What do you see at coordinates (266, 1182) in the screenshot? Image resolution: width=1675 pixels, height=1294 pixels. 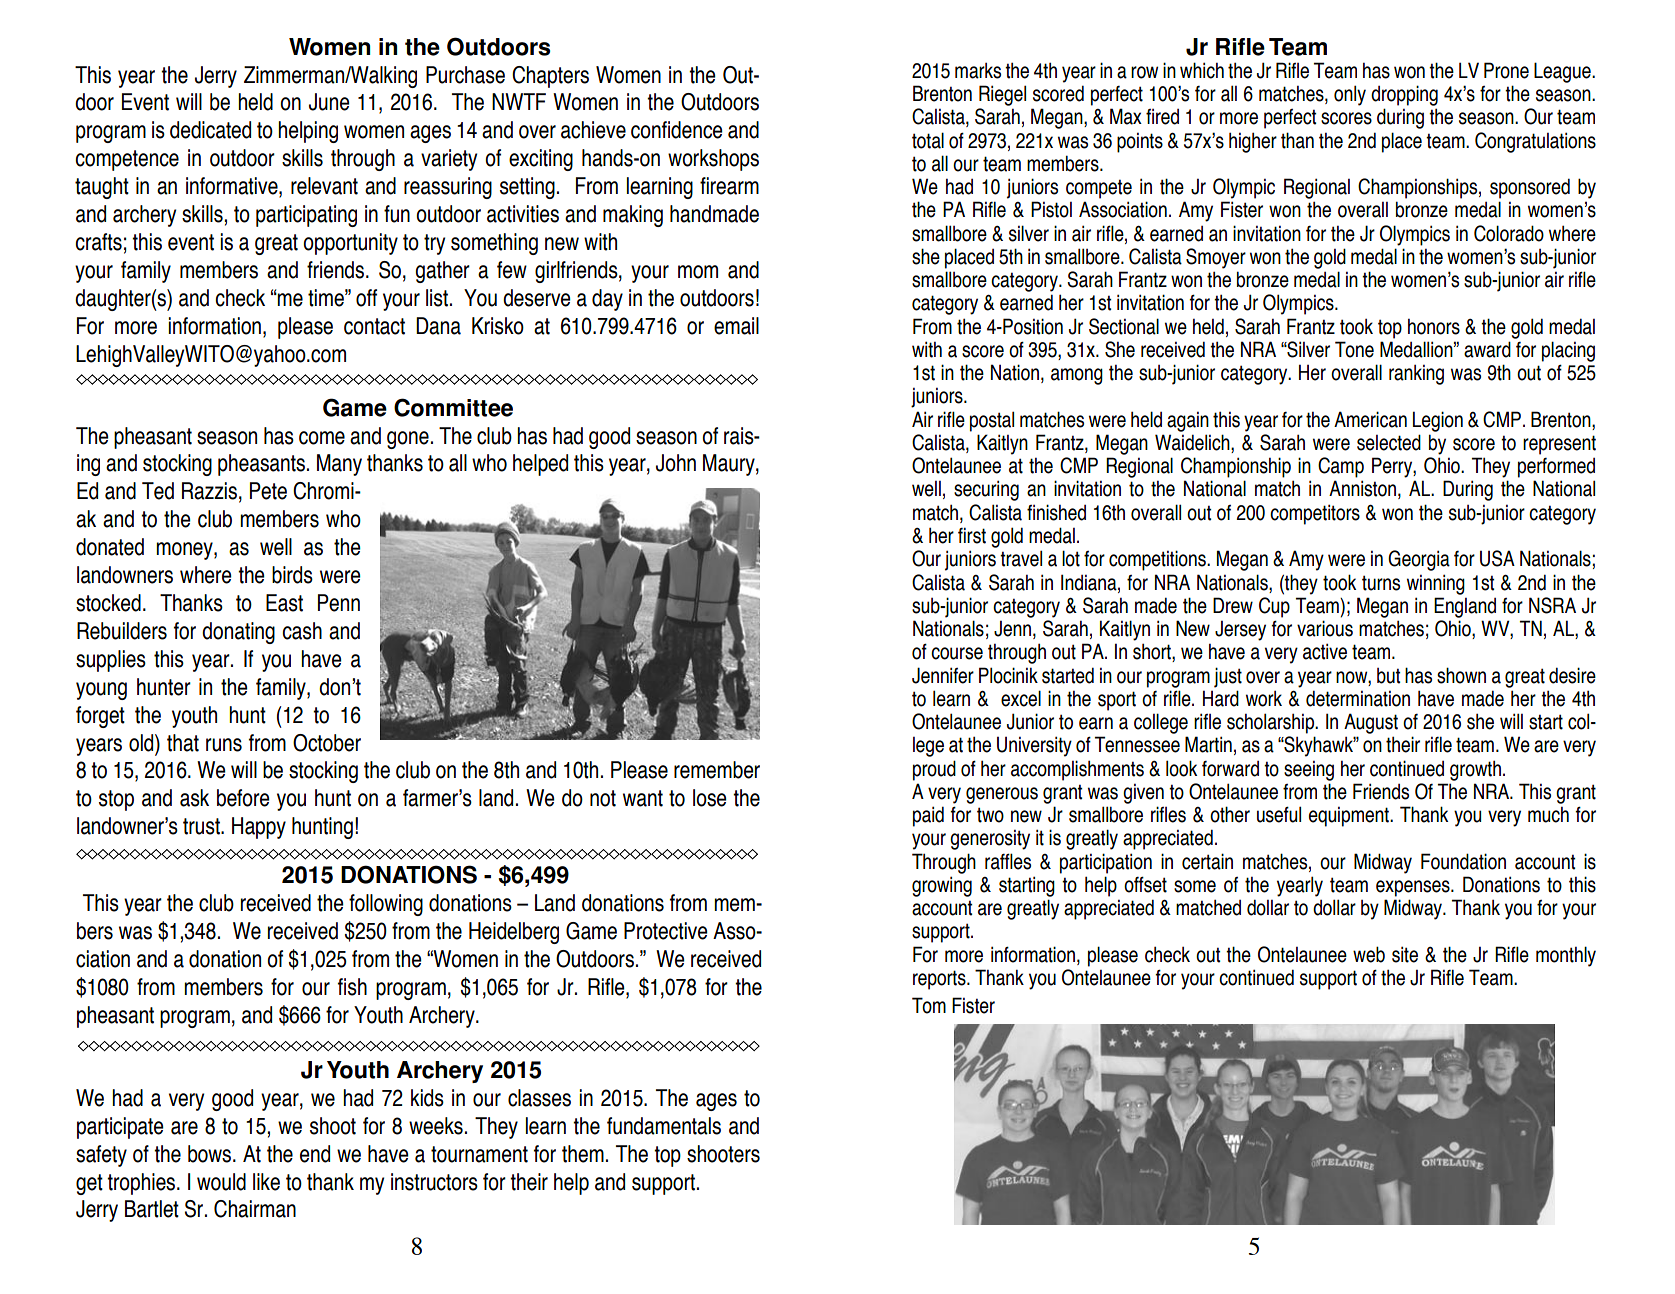 I see `like` at bounding box center [266, 1182].
